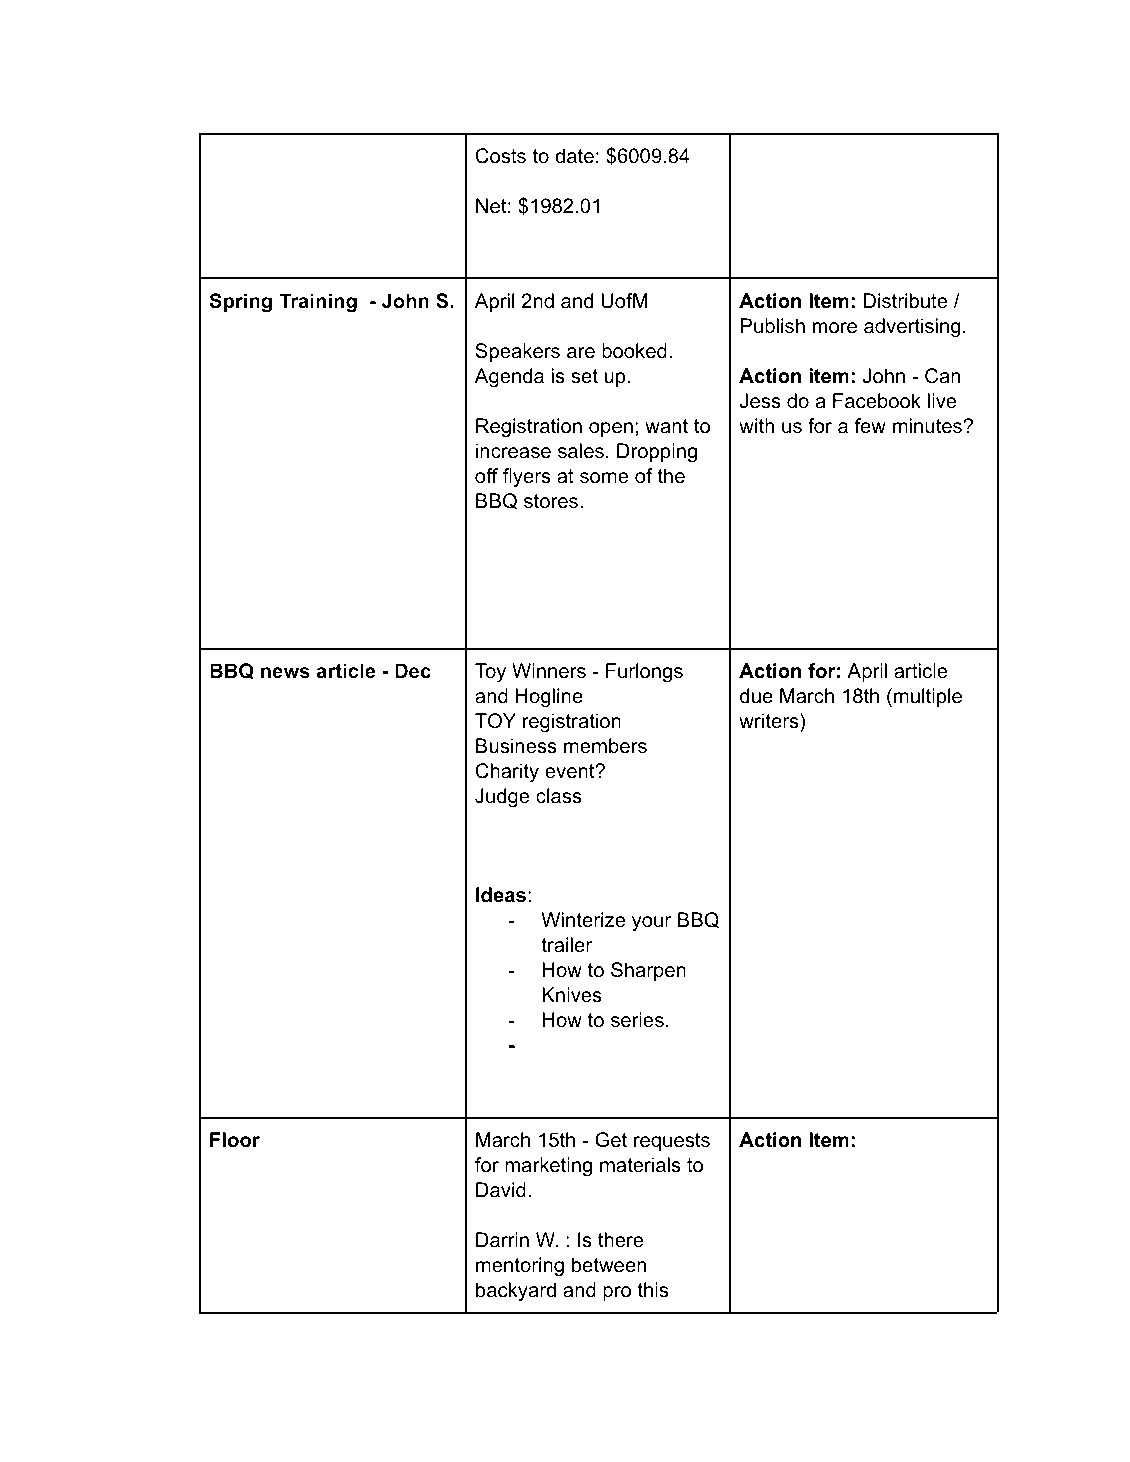  I want to click on few, so click(870, 426).
